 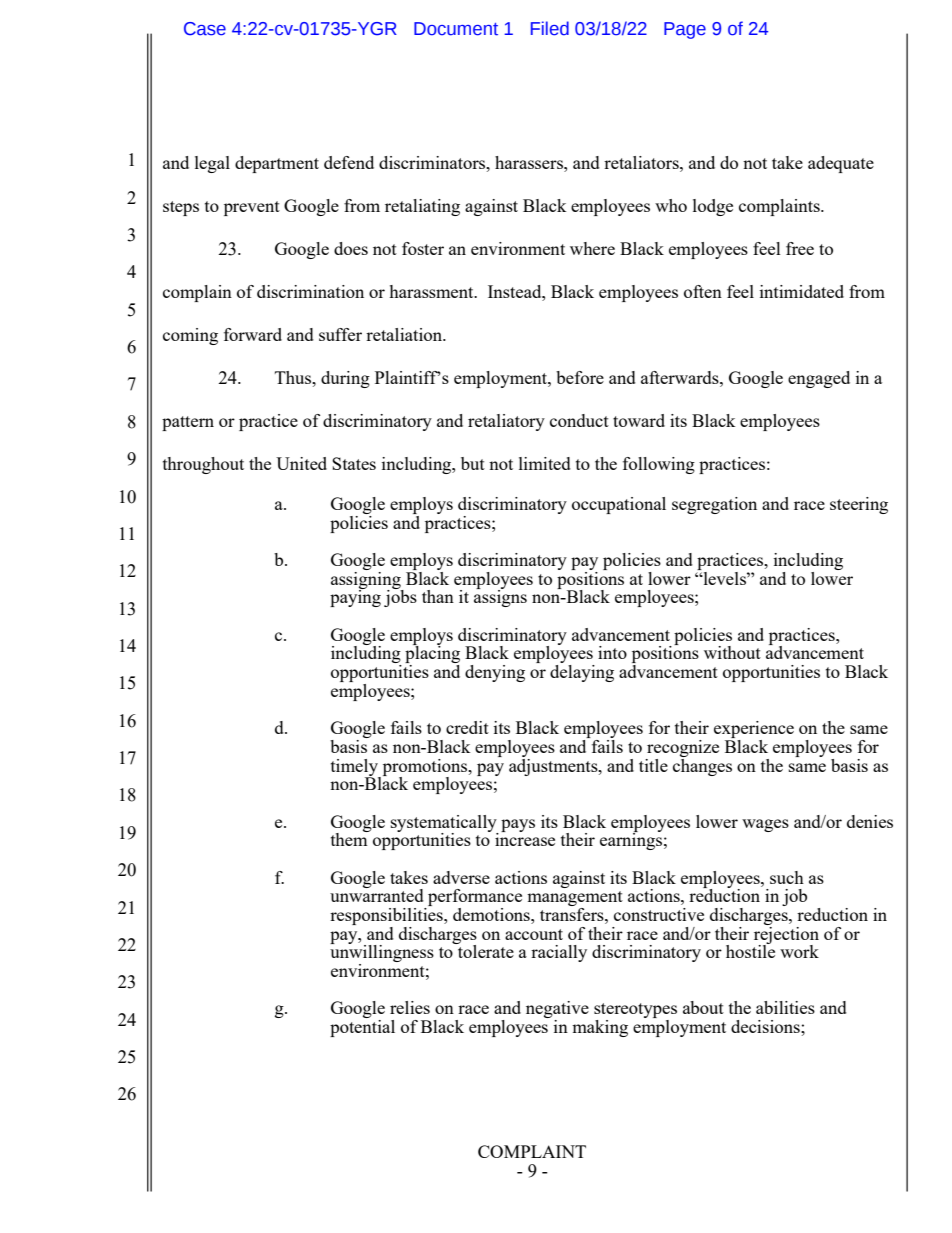 I want to click on potential, so click(x=362, y=1028).
